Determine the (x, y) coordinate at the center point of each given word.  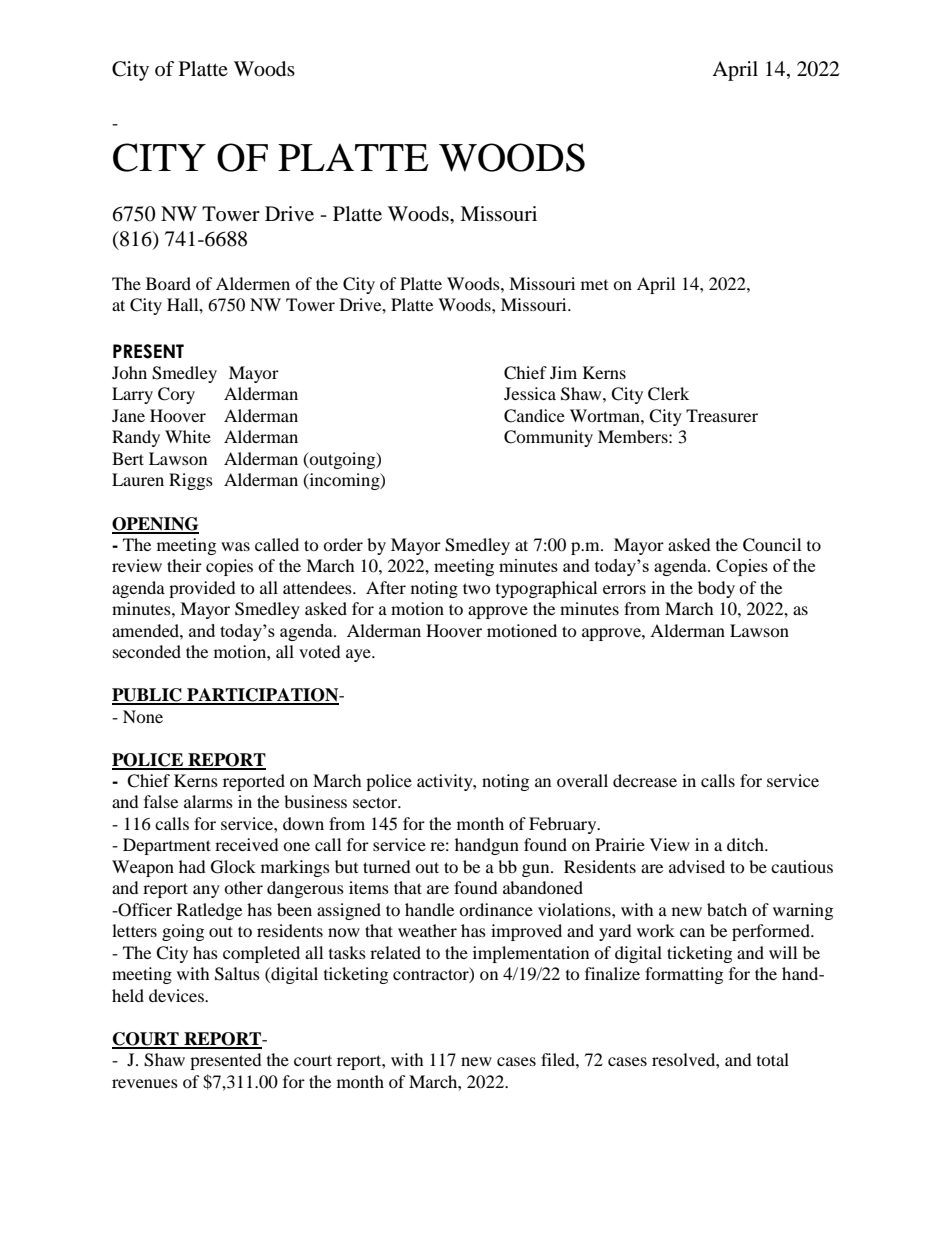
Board (168, 283)
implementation (531, 954)
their (184, 565)
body (716, 589)
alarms (208, 801)
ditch (746, 844)
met (594, 285)
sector (376, 802)
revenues (145, 1083)
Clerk (668, 394)
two (477, 588)
